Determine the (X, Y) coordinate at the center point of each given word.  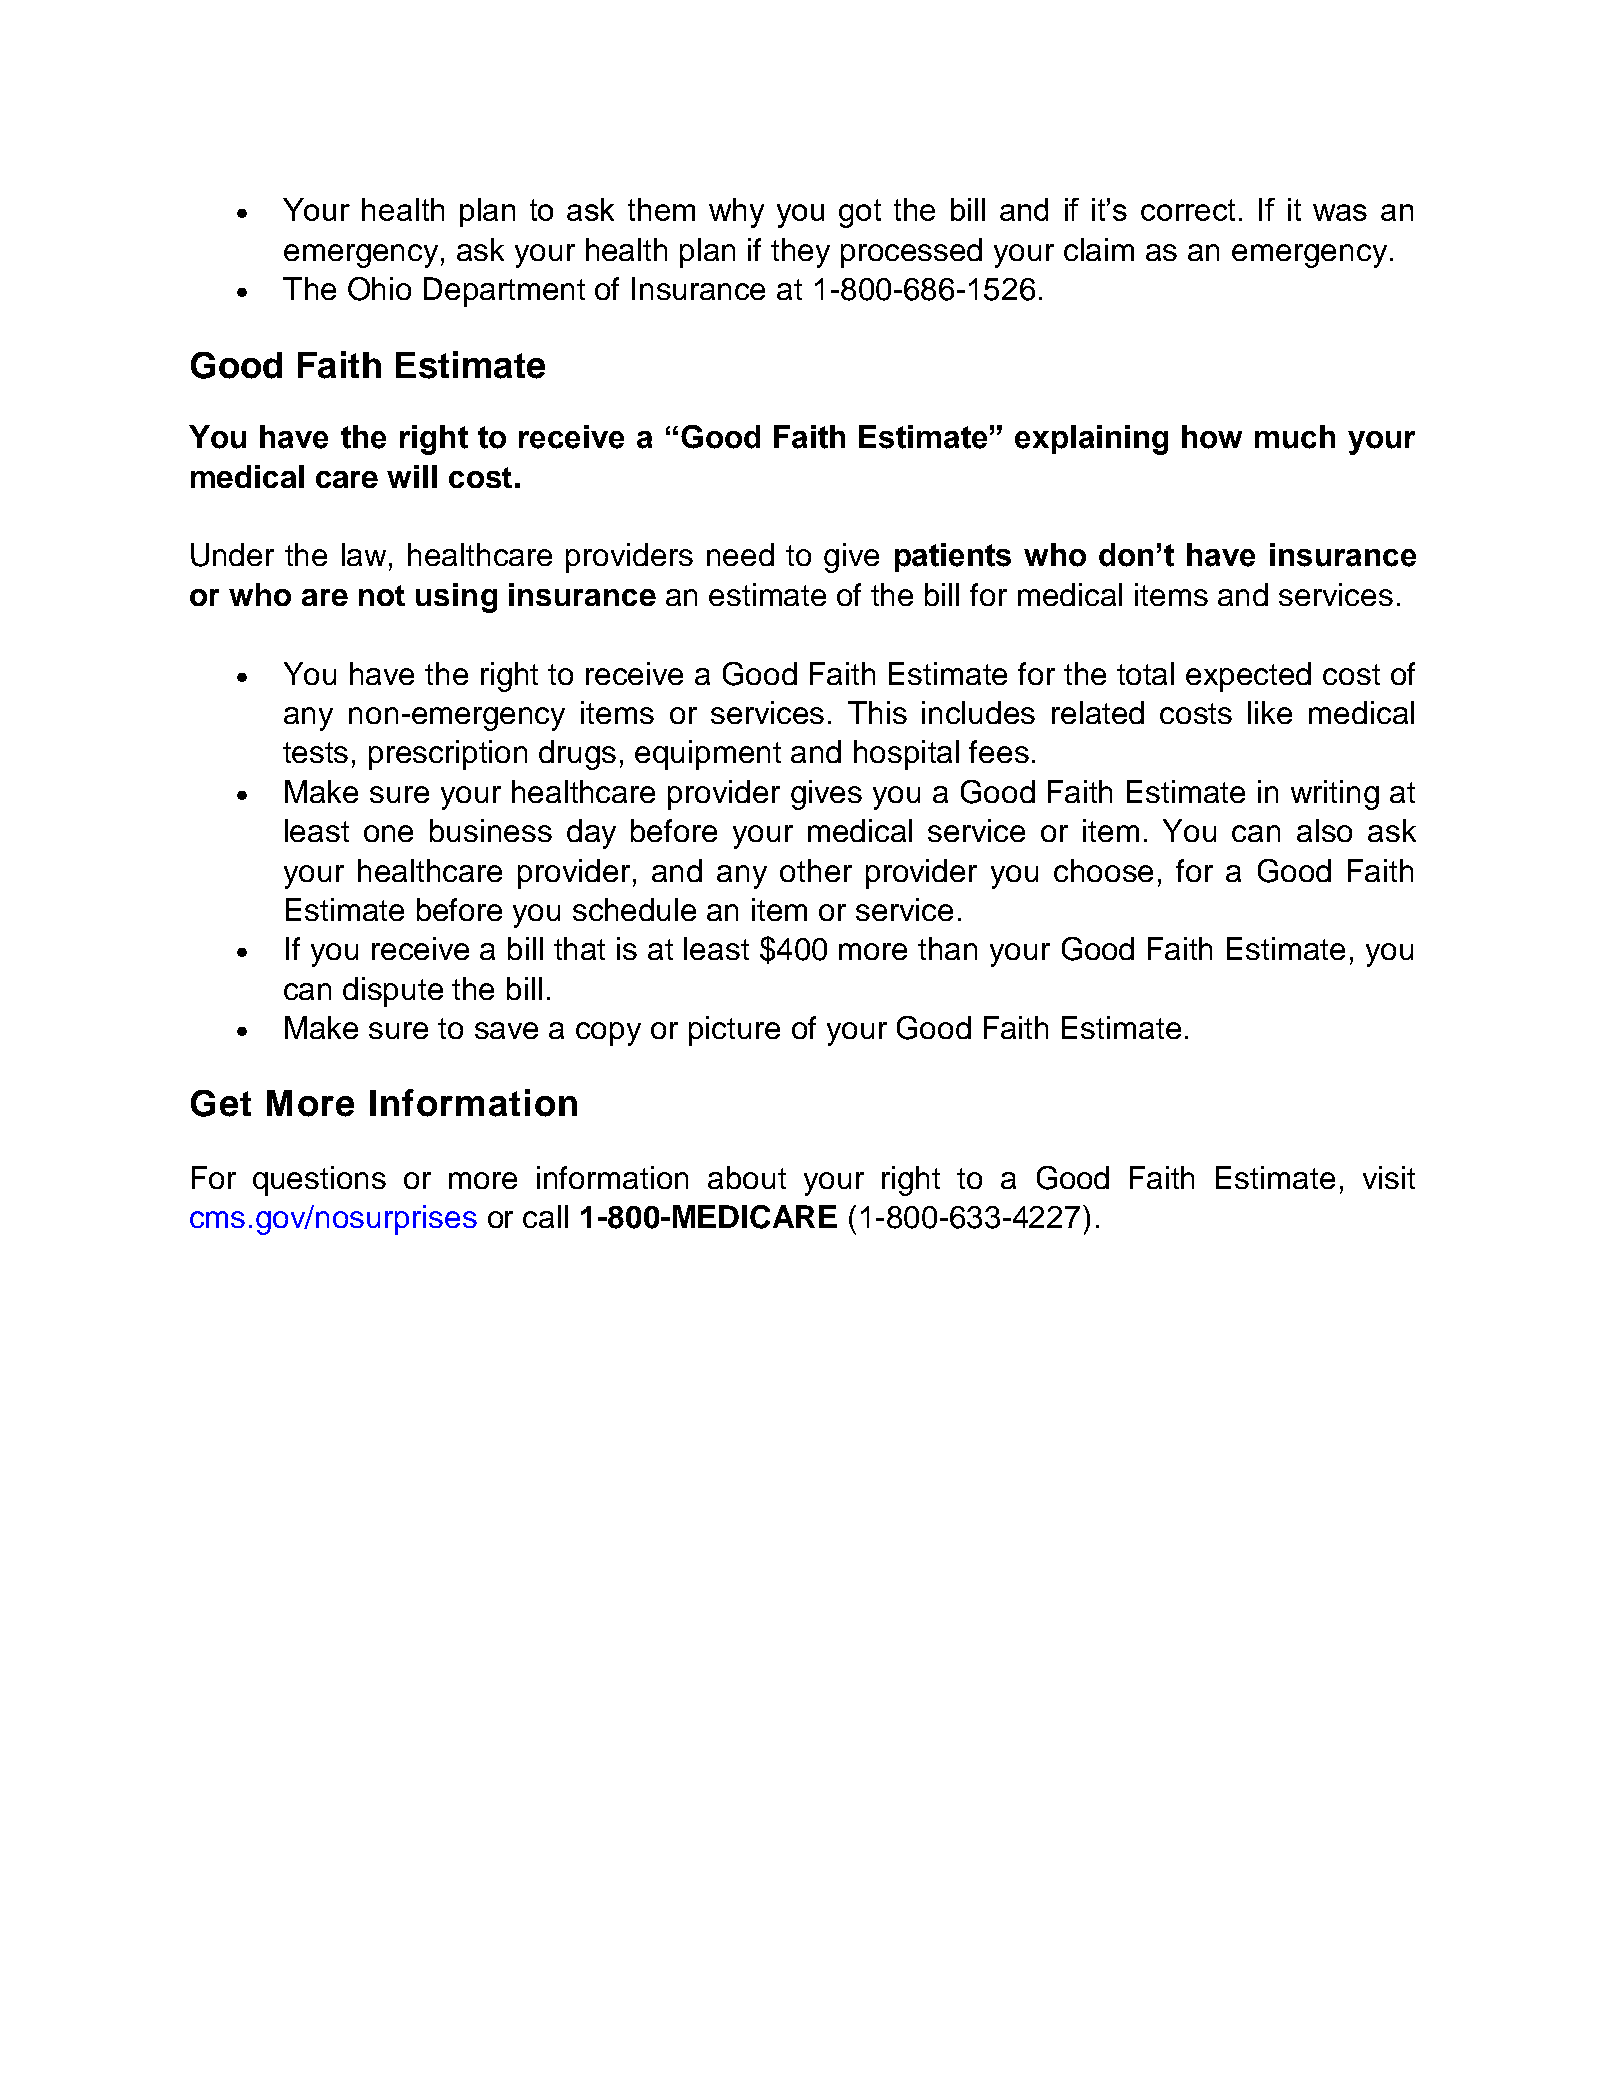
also (1324, 830)
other (816, 870)
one (388, 833)
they (800, 253)
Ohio (379, 289)
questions (319, 1181)
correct (1188, 210)
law (366, 554)
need (740, 554)
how (1212, 437)
